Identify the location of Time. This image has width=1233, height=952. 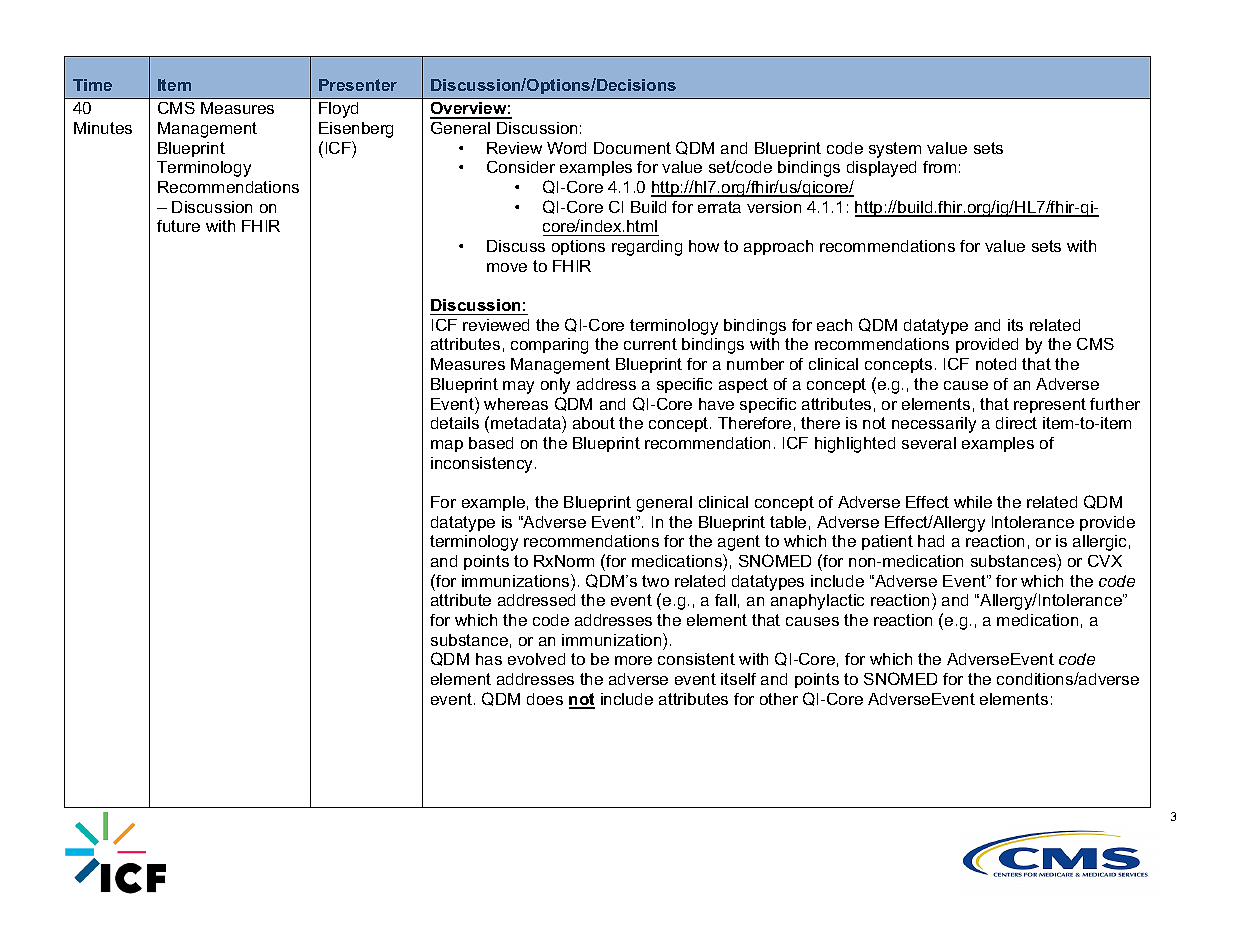
(92, 85).
